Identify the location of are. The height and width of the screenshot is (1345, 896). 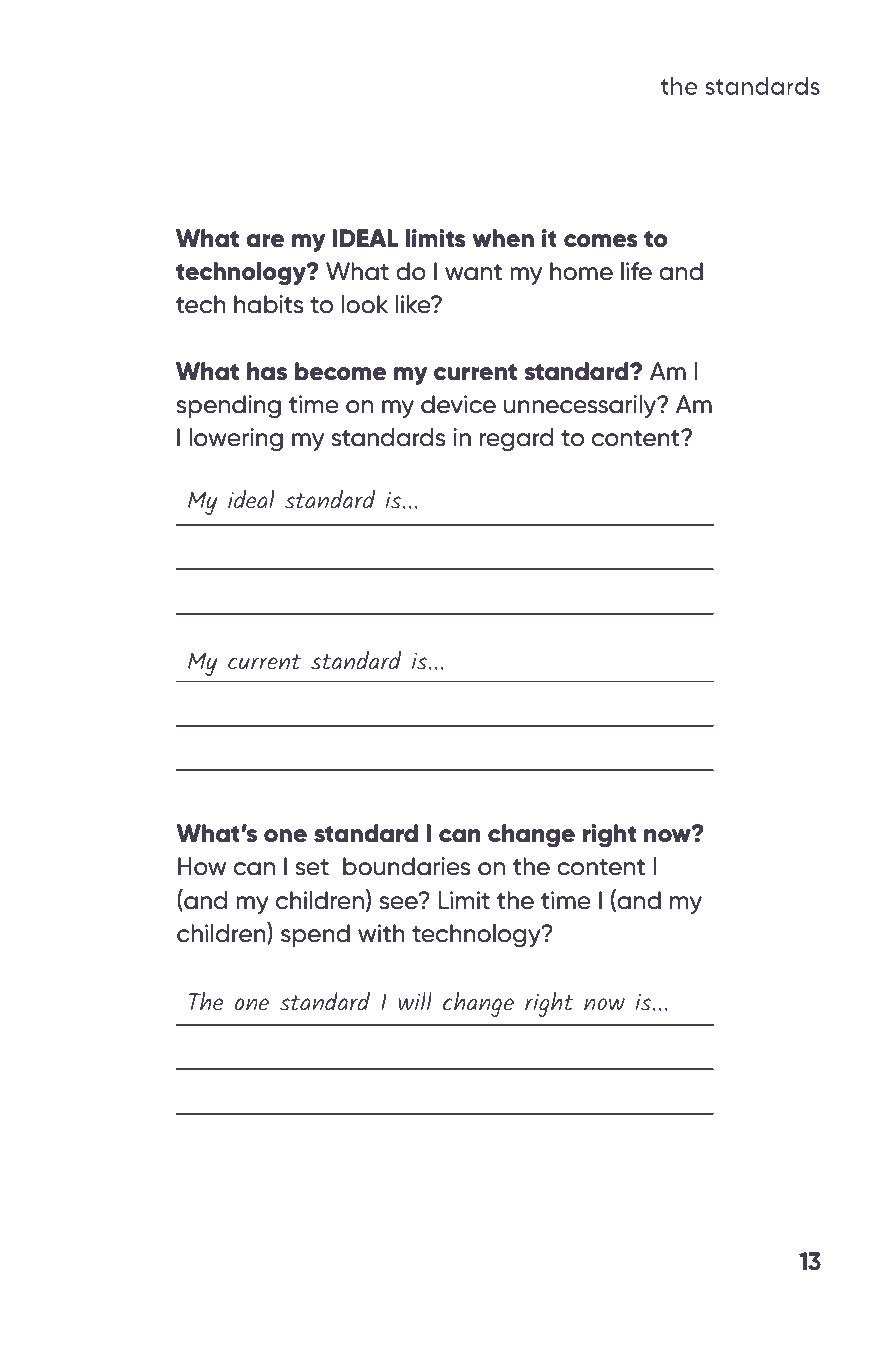
(265, 241).
